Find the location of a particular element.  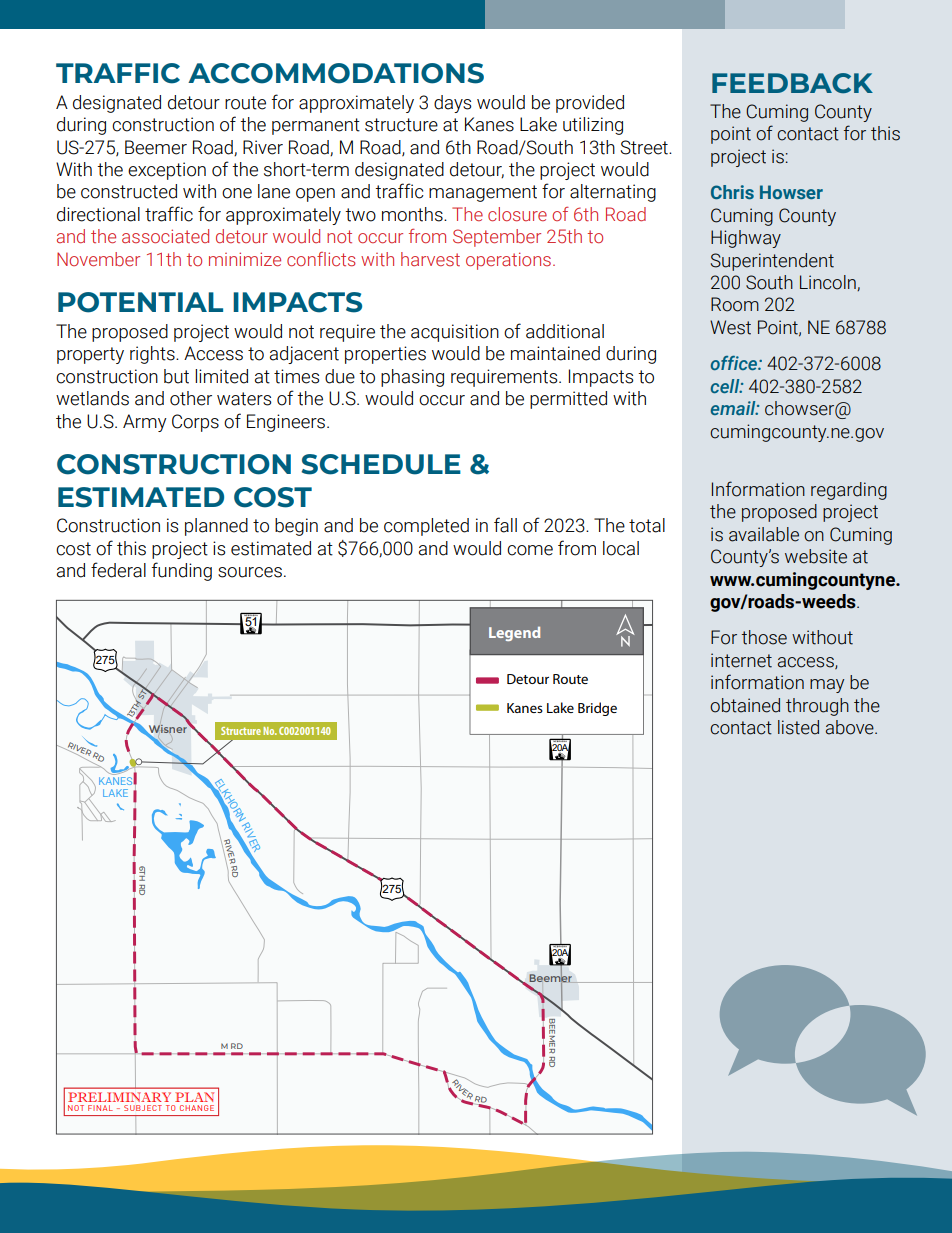

days is located at coordinates (452, 104).
